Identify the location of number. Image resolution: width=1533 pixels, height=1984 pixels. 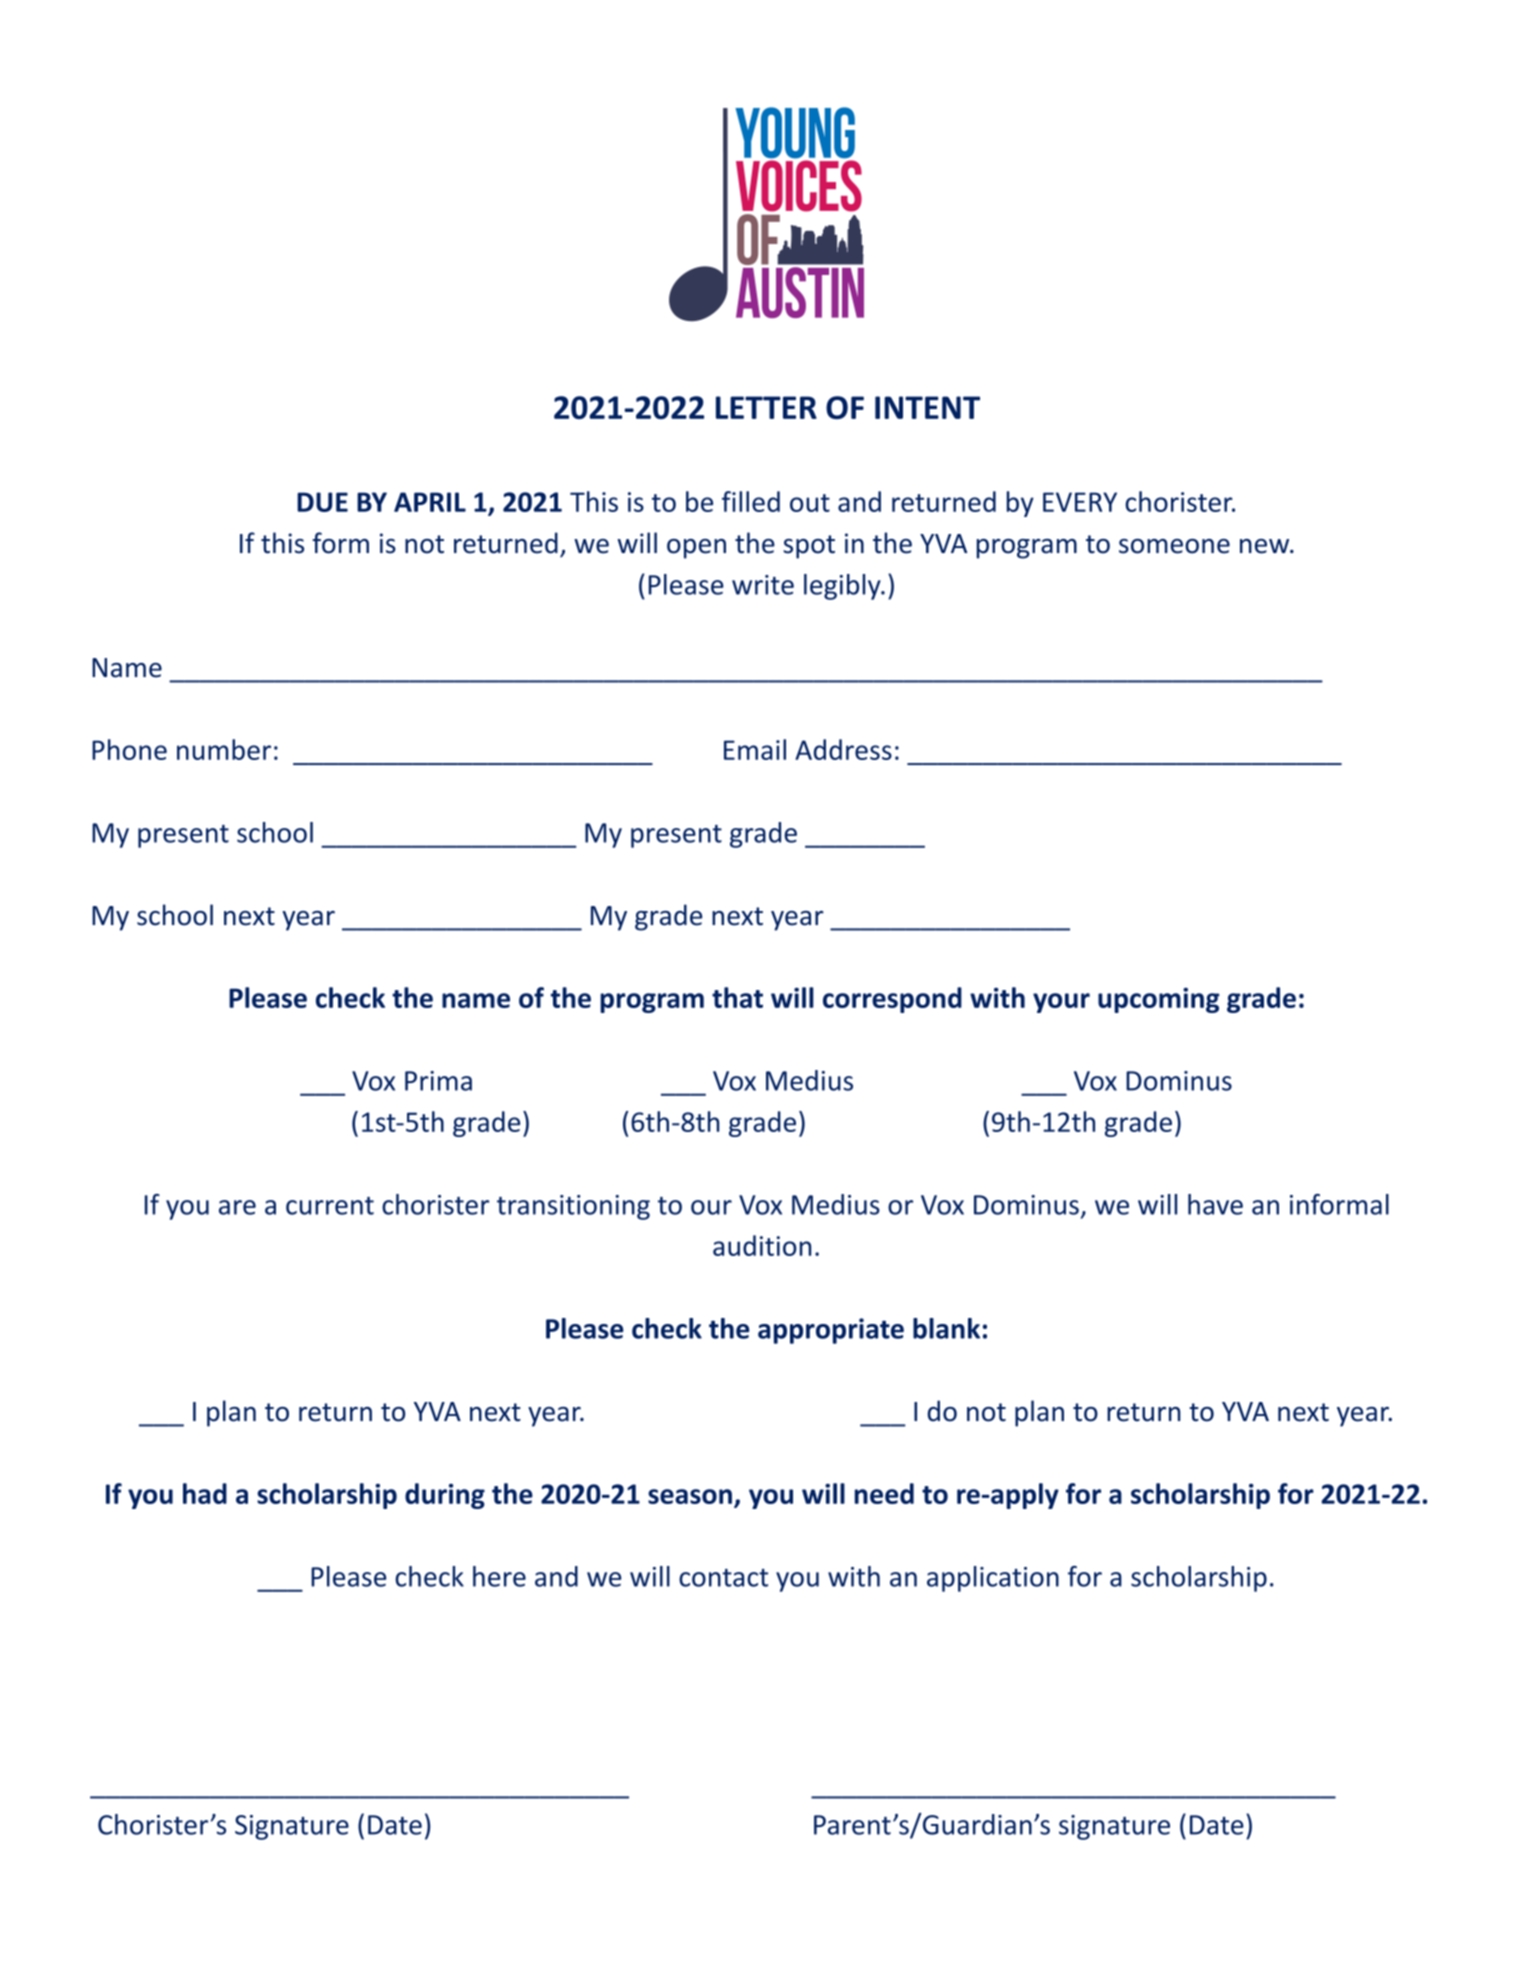
(224, 749).
